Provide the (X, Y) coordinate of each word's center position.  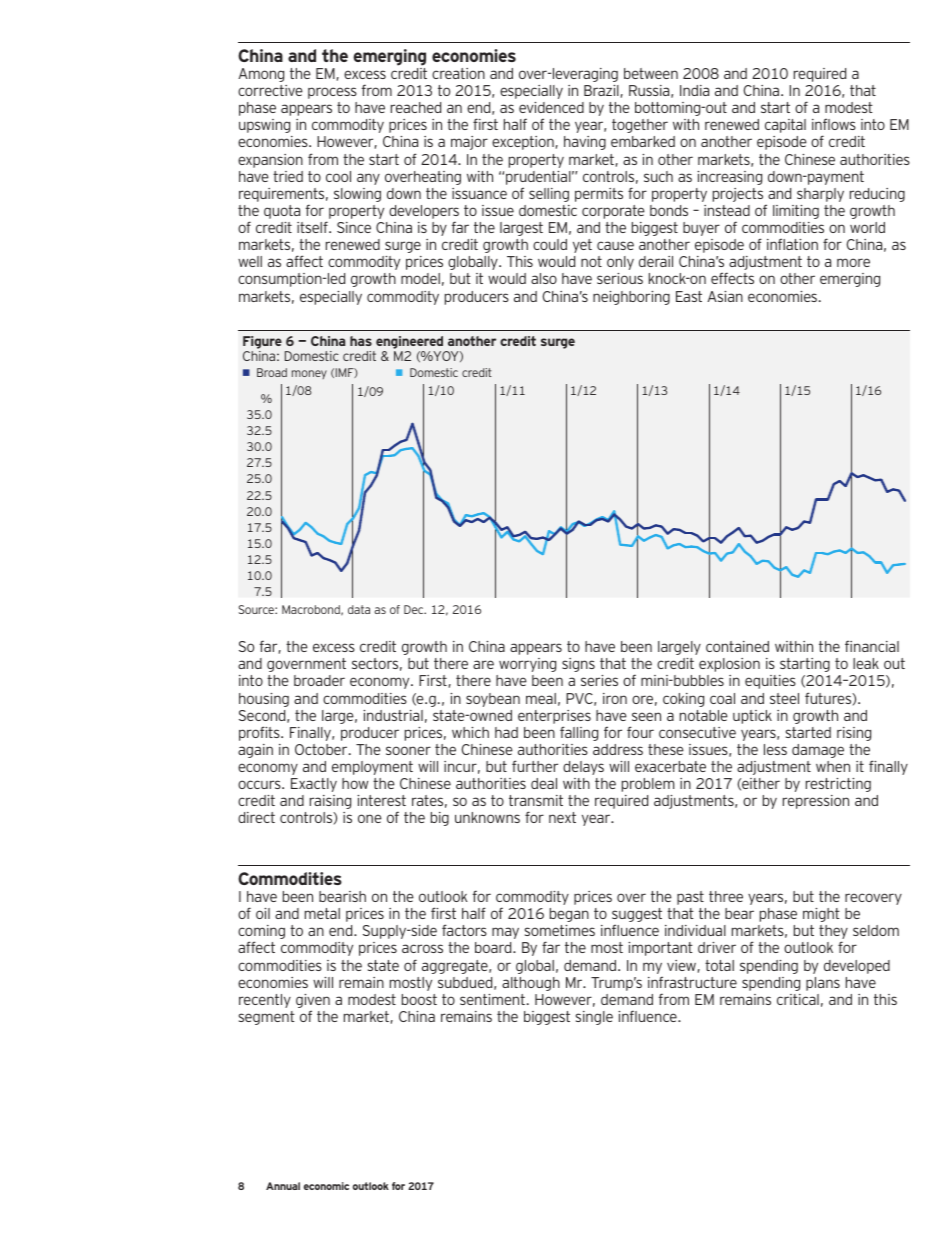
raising (330, 802)
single (594, 1018)
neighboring (631, 298)
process (332, 93)
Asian (725, 296)
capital (785, 126)
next (562, 817)
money (309, 374)
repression (816, 802)
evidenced (551, 107)
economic (326, 1186)
